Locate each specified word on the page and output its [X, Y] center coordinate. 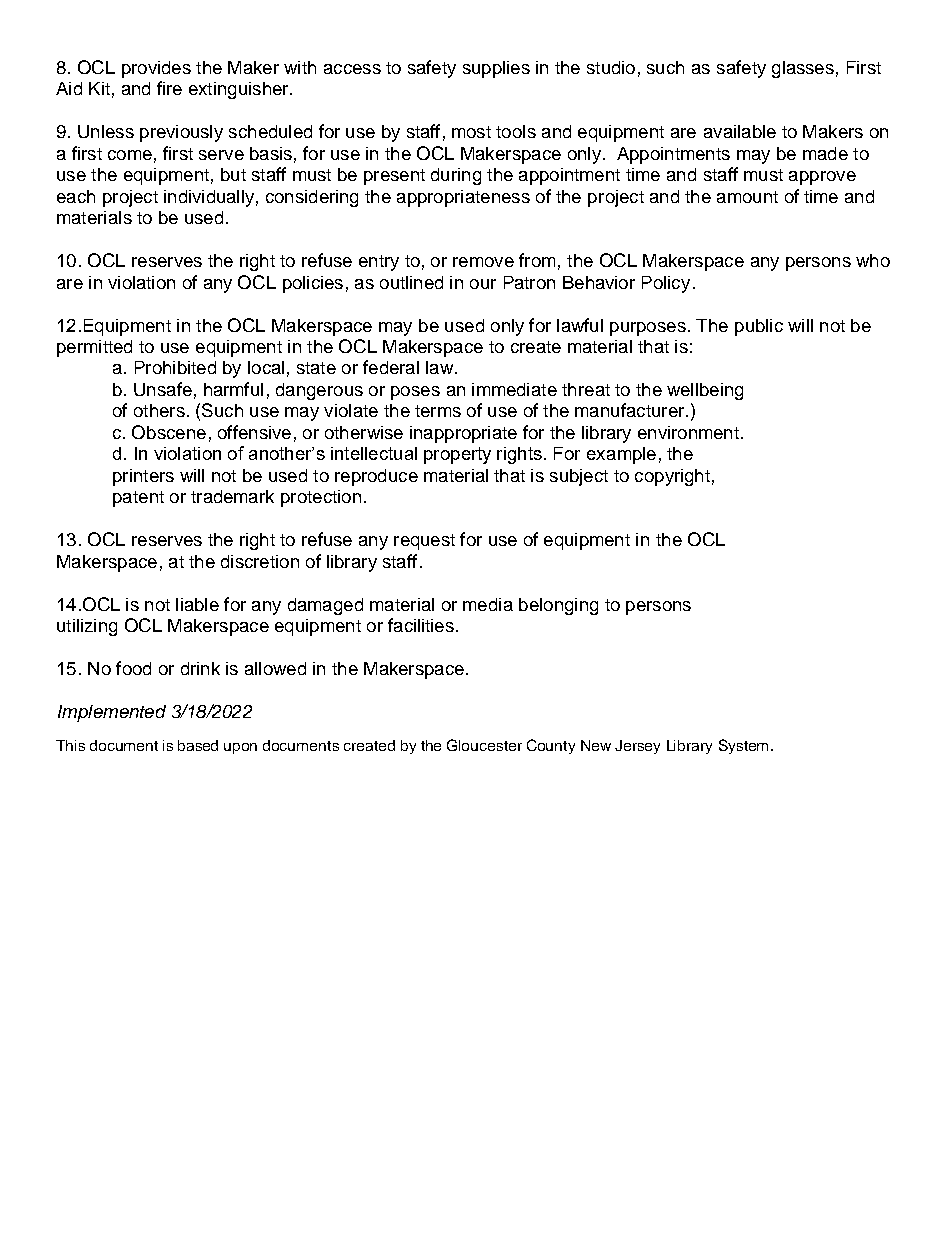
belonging [558, 606]
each [76, 196]
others [159, 410]
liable [197, 604]
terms [438, 411]
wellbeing [705, 391]
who [873, 260]
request [424, 542]
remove [483, 262]
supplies [496, 69]
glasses [803, 69]
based [198, 745]
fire [169, 88]
